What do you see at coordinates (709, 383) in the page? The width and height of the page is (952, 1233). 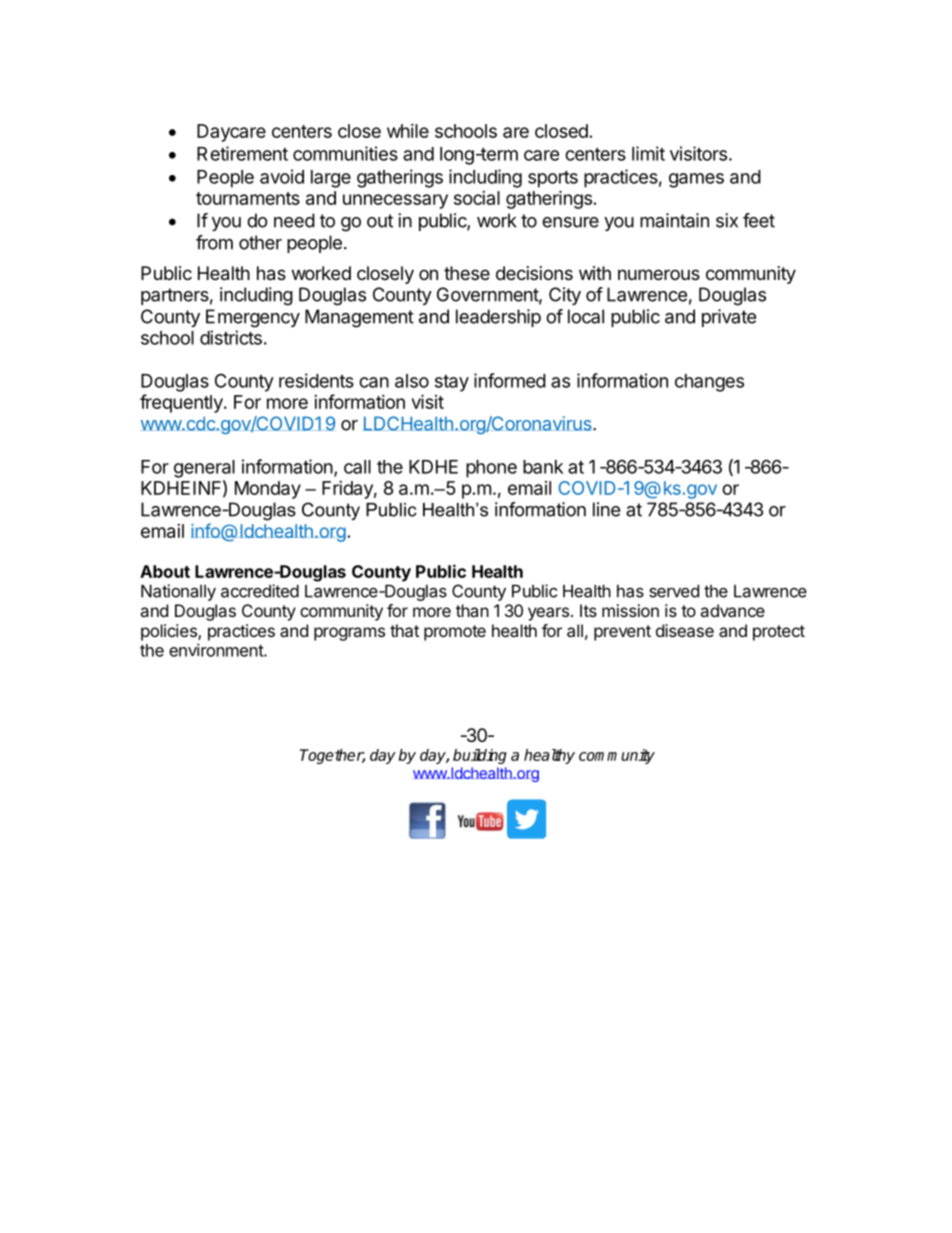 I see `changes` at bounding box center [709, 383].
